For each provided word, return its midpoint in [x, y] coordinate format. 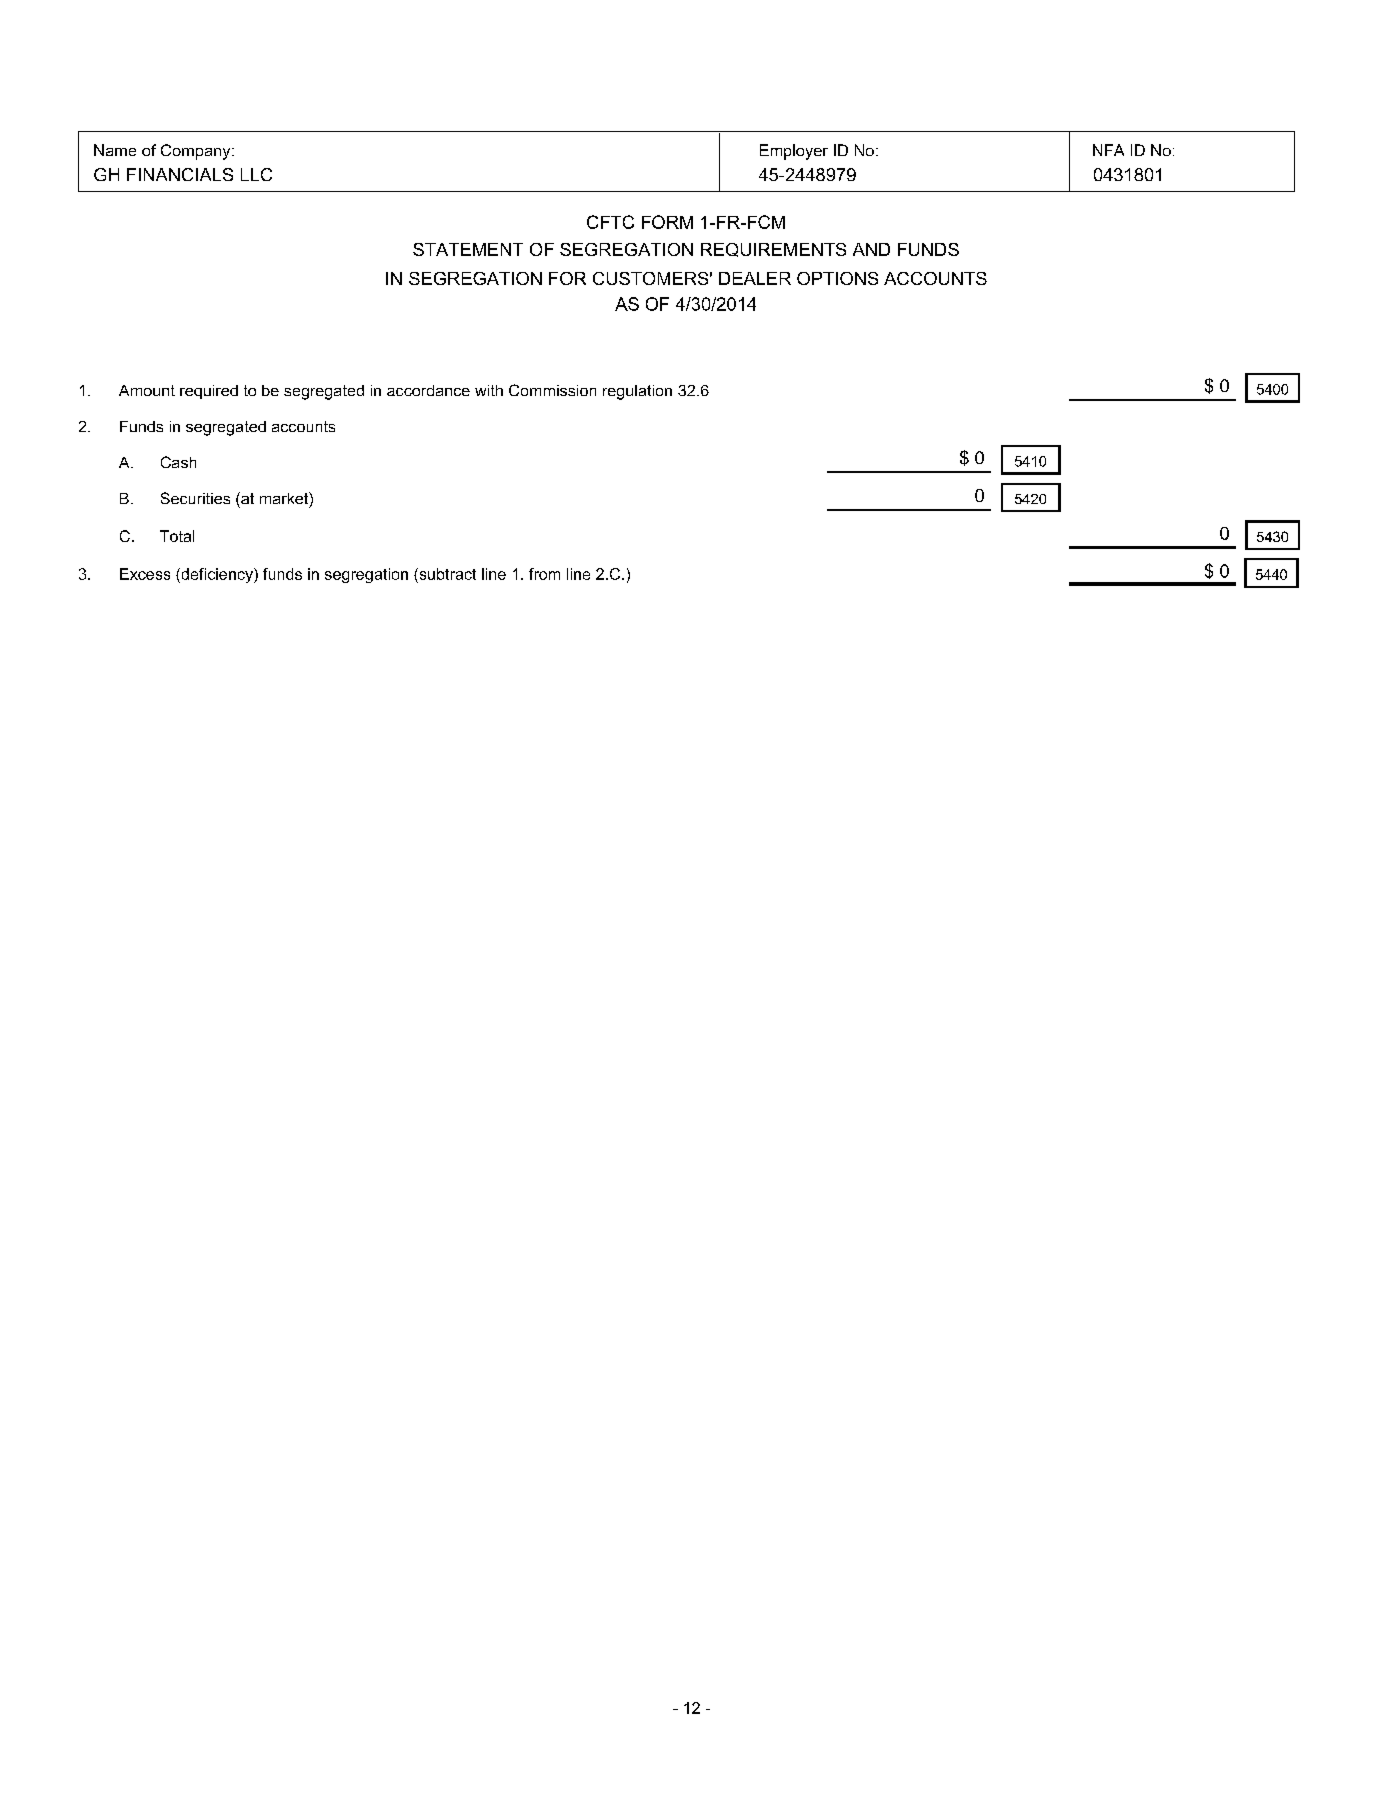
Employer [794, 152]
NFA [1108, 150]
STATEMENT [468, 249]
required [209, 392]
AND [871, 249]
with [489, 390]
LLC [256, 174]
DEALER [755, 278]
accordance [428, 390]
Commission [552, 390]
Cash [178, 462]
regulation [637, 392]
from [544, 574]
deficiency [217, 575]
